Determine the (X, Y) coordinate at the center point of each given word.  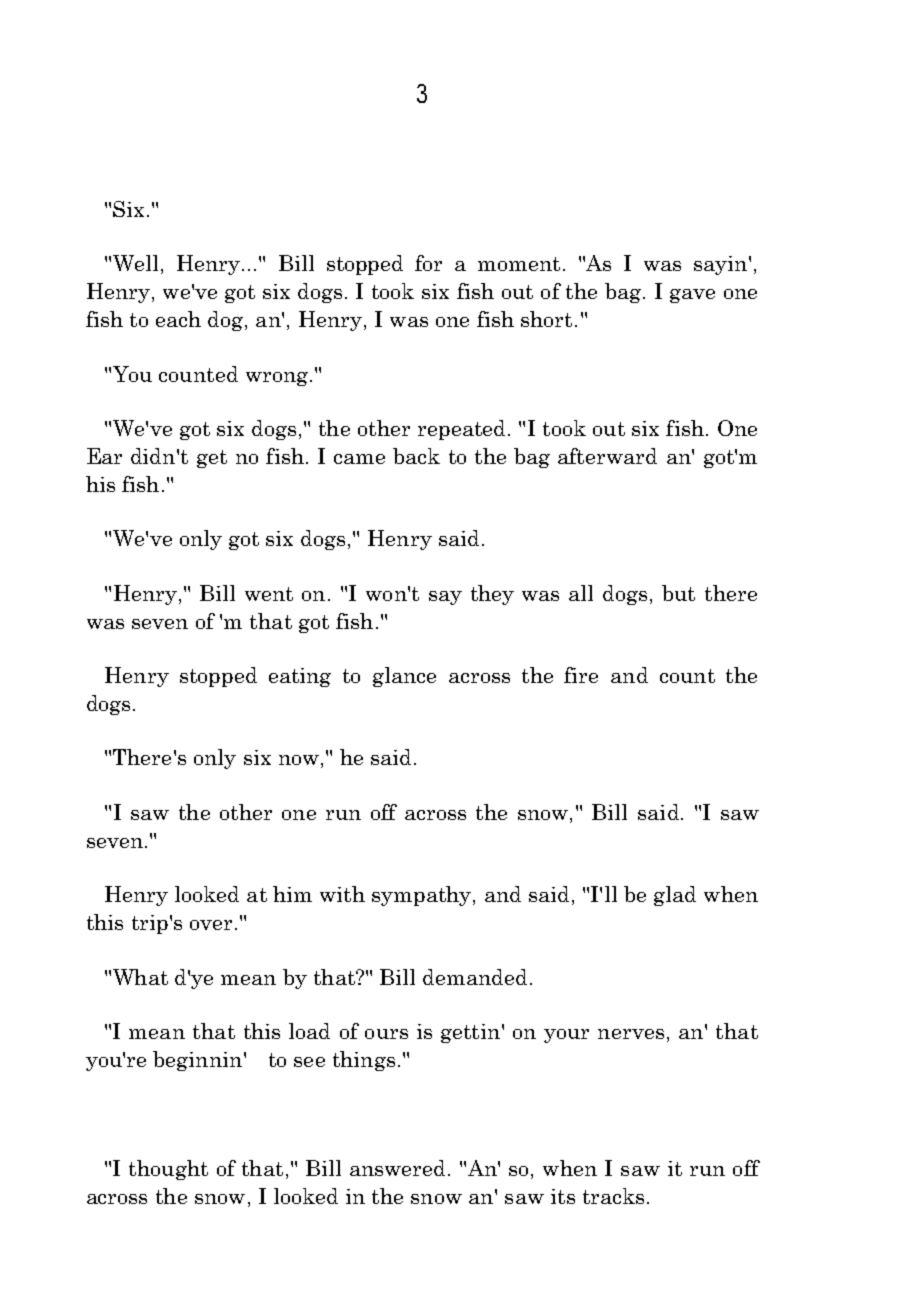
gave (692, 296)
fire (581, 675)
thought (168, 1170)
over (211, 925)
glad (675, 896)
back (416, 456)
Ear (104, 456)
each (178, 319)
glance (404, 677)
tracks (613, 1196)
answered (397, 1168)
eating (300, 677)
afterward (607, 456)
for (428, 263)
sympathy (423, 896)
